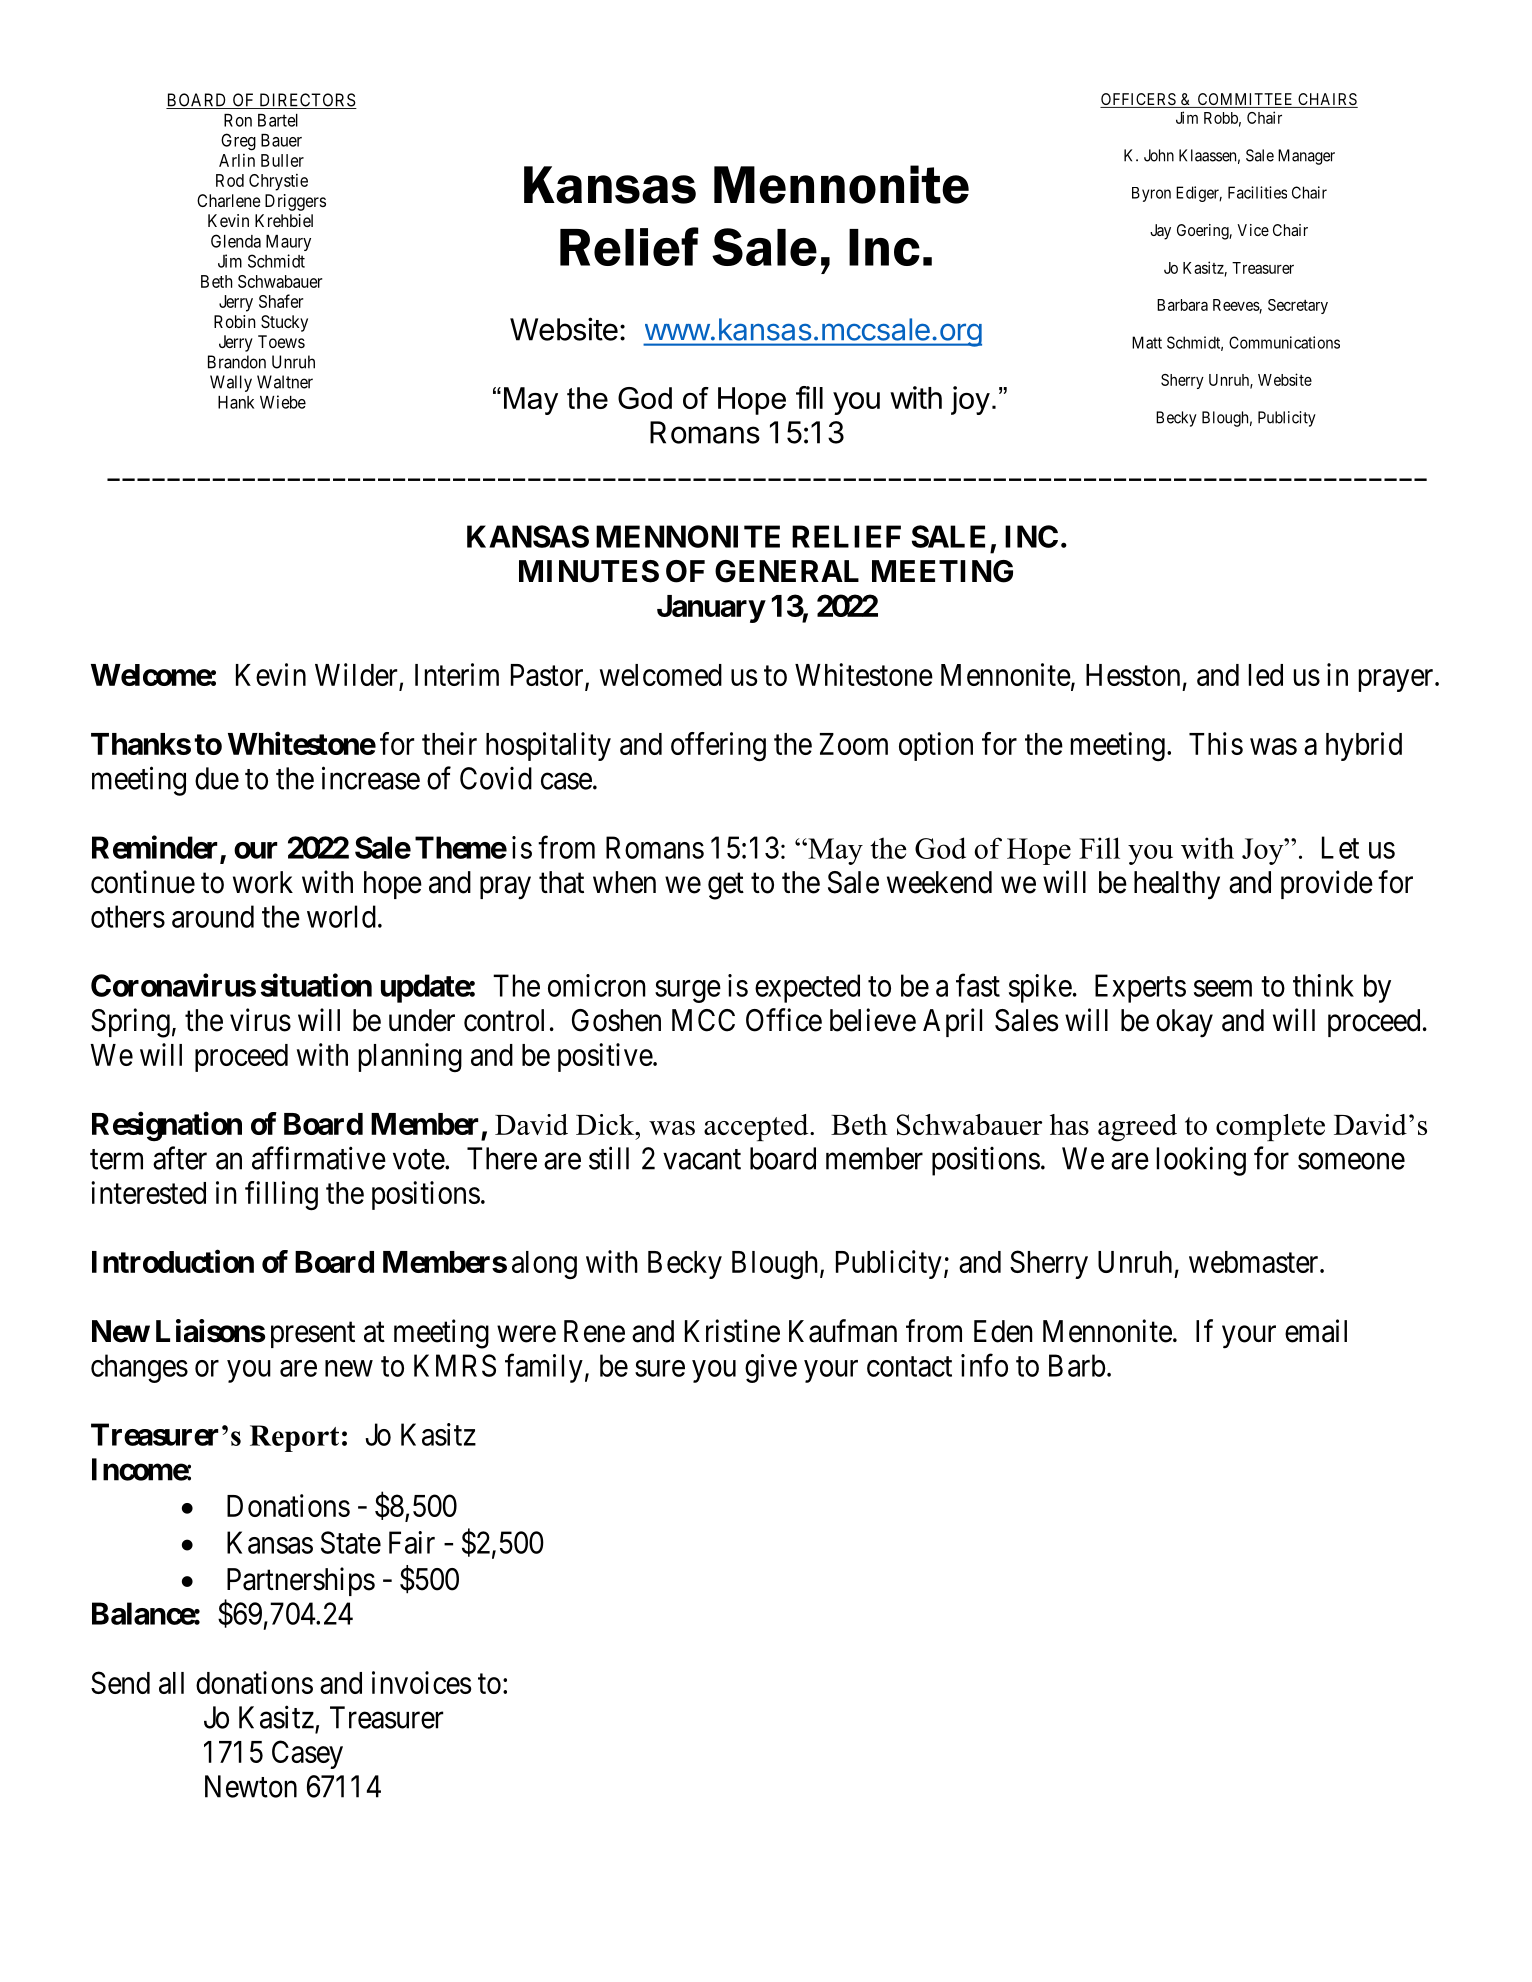 This screenshot has width=1532, height=1982. Describe the element at coordinates (251, 1786) in the screenshot. I see `Newton` at that location.
